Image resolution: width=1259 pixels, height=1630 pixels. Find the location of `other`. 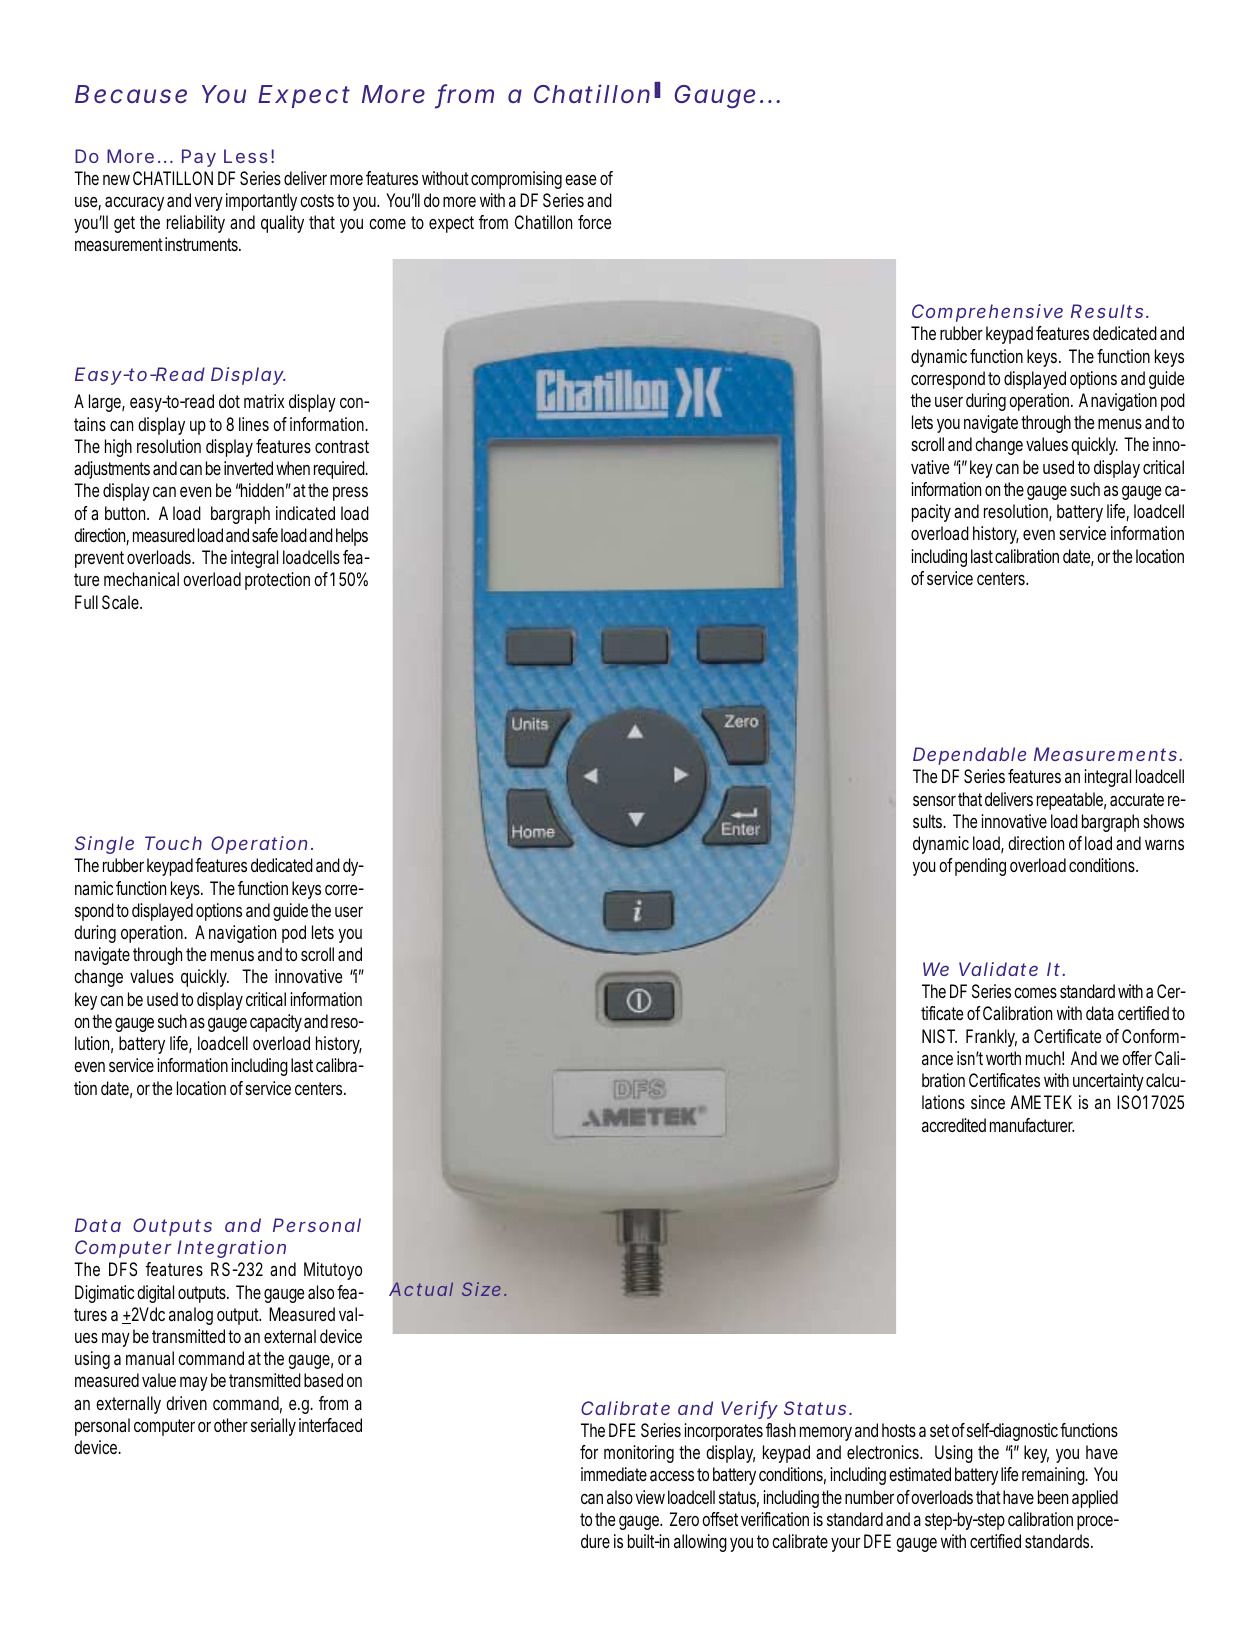

other is located at coordinates (231, 1425).
